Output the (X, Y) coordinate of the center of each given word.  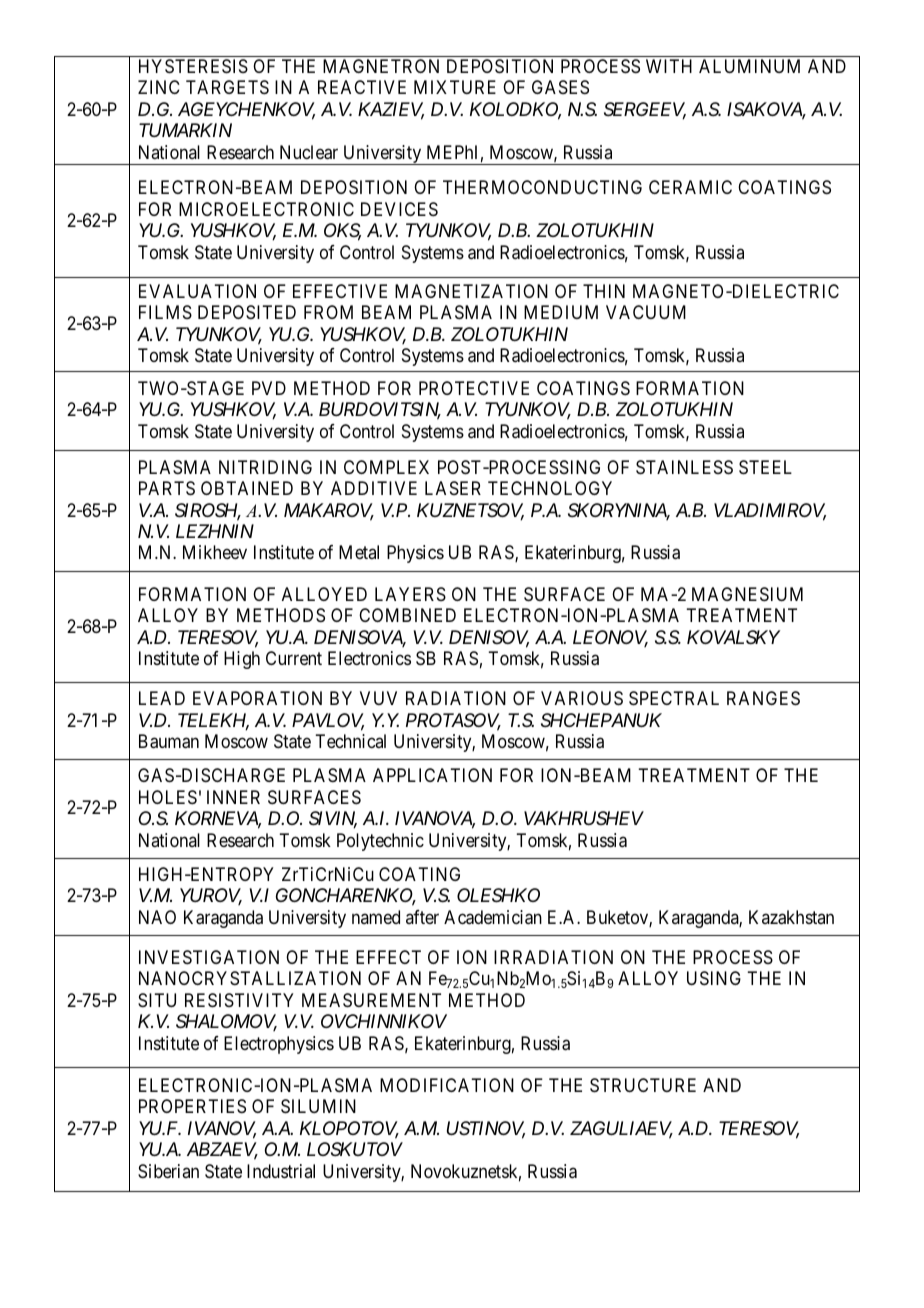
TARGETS (227, 87)
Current (294, 658)
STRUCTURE (643, 1085)
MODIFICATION (447, 1085)
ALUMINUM (749, 66)
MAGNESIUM (747, 594)
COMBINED (407, 615)
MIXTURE (455, 87)
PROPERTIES (192, 1106)
